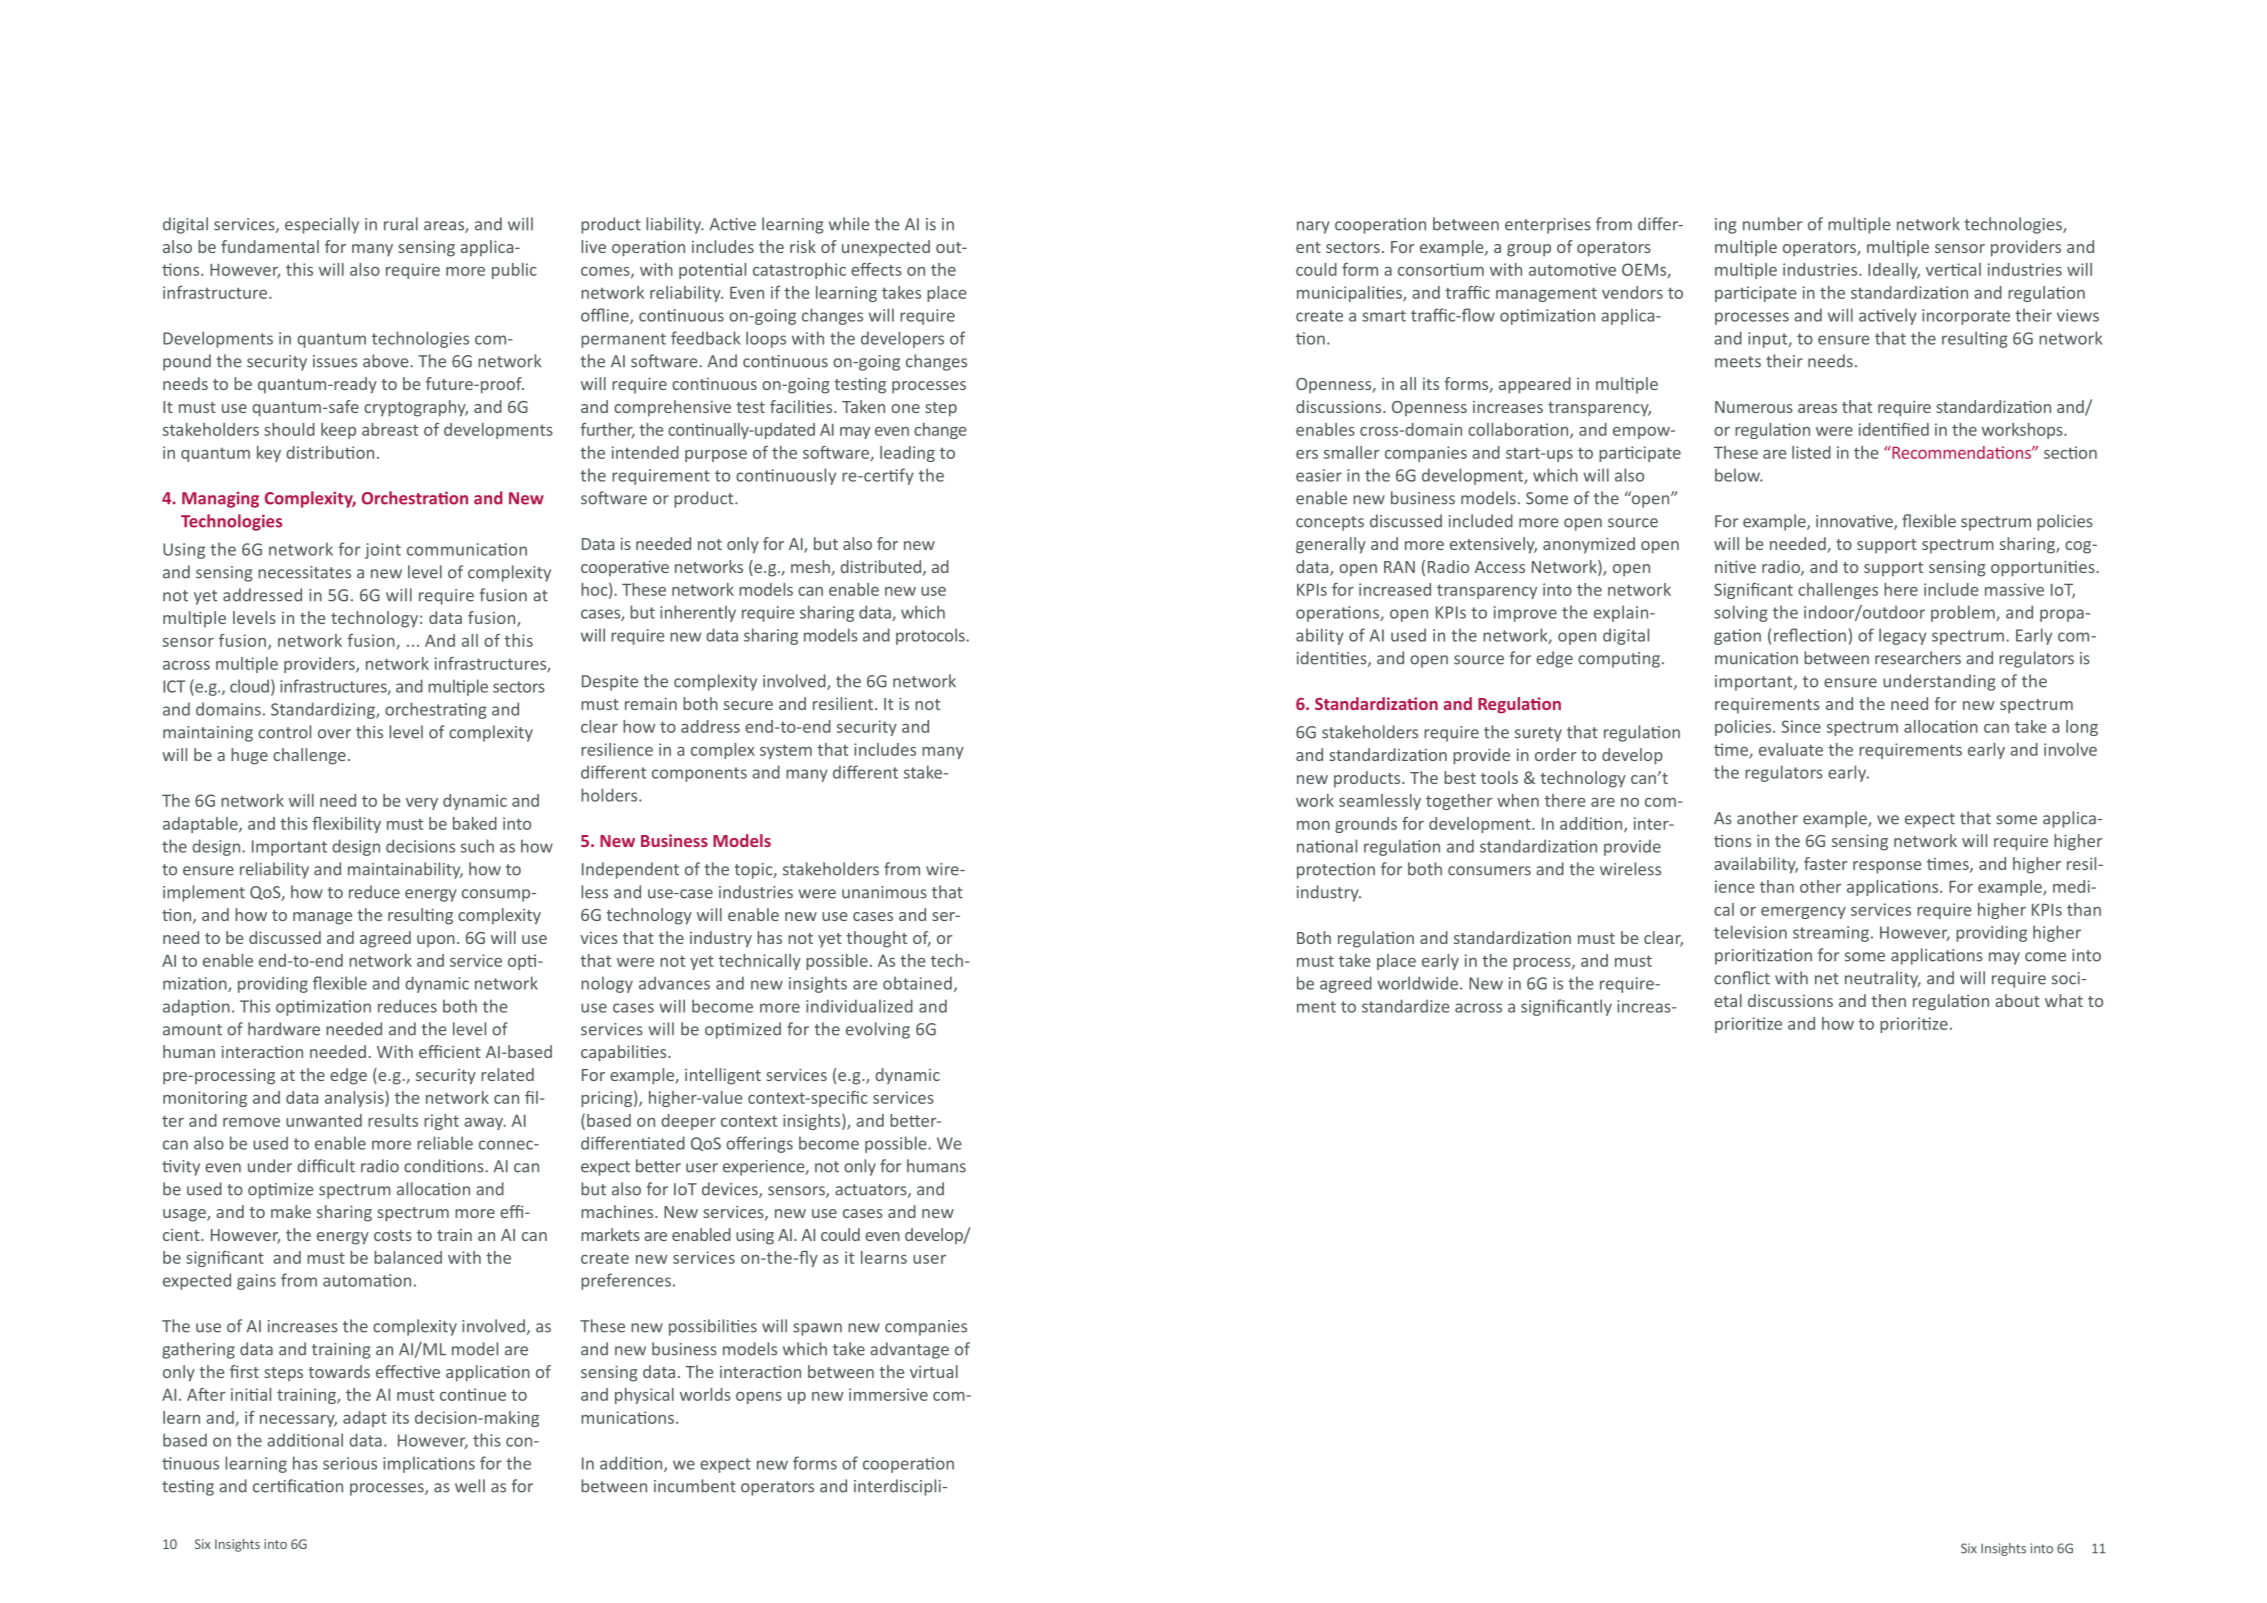 The height and width of the screenshot is (1603, 2267). What do you see at coordinates (884, 892) in the screenshot?
I see `unanimous` at bounding box center [884, 892].
